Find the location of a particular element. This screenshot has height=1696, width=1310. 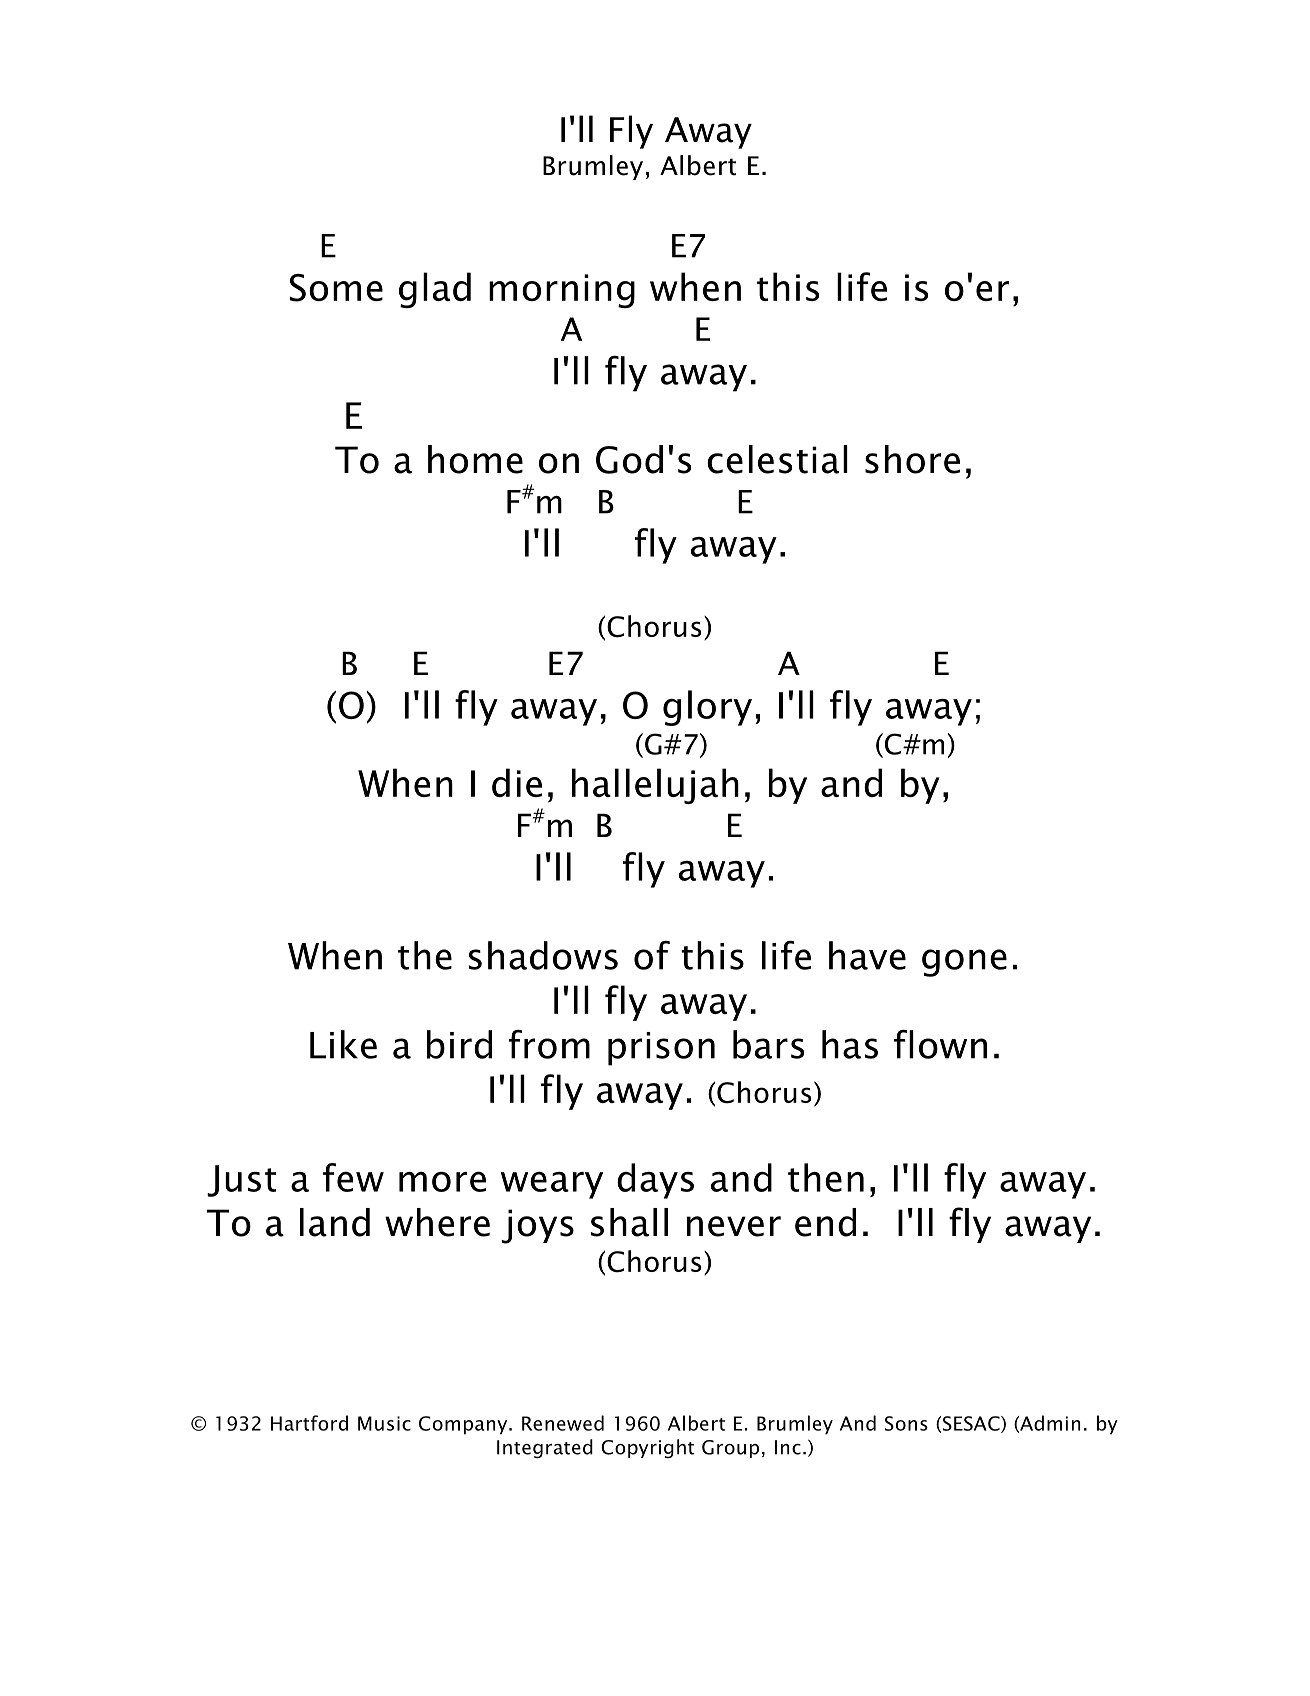

Renewed is located at coordinates (563, 1423).
